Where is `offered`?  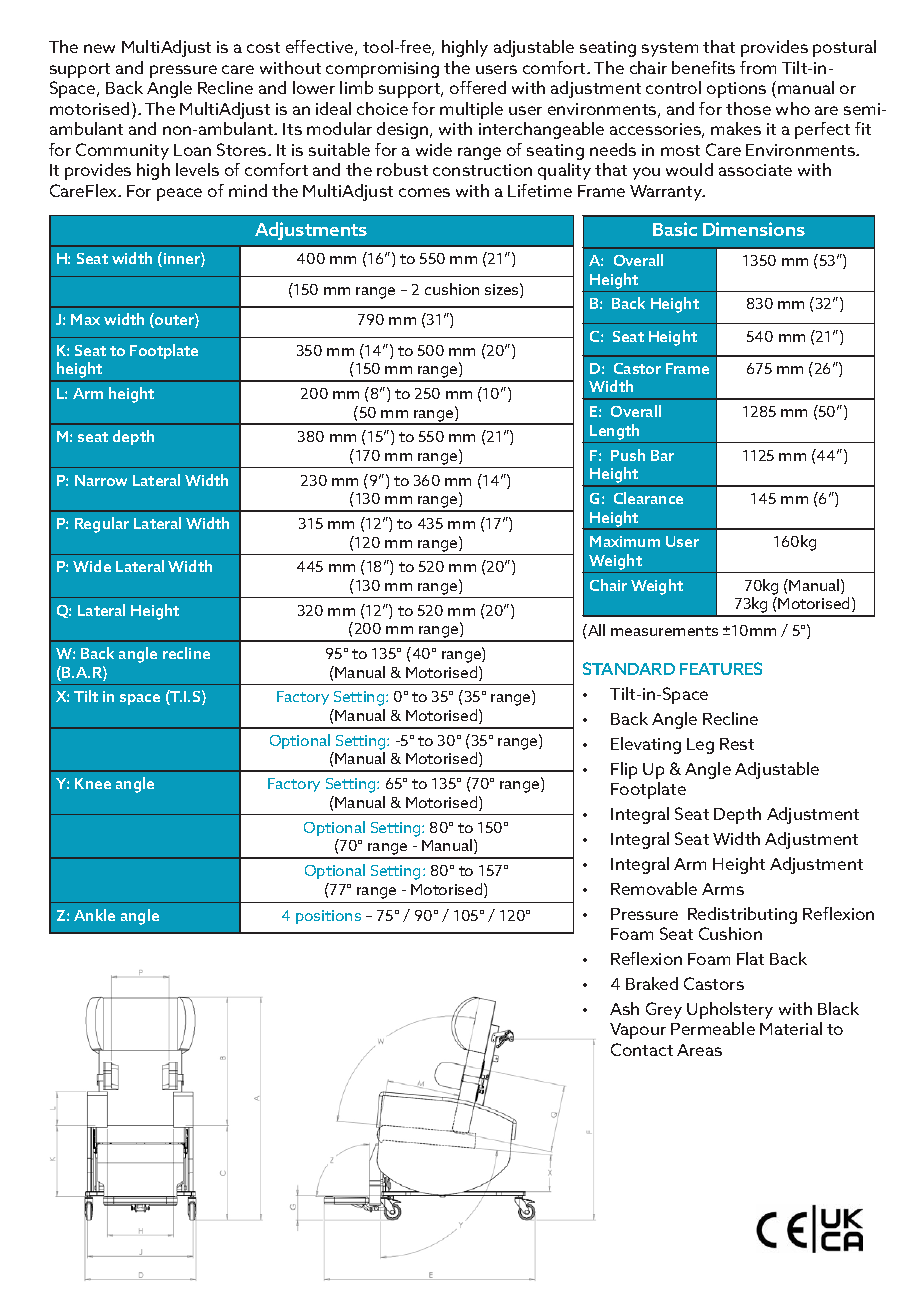
offered is located at coordinates (478, 87).
